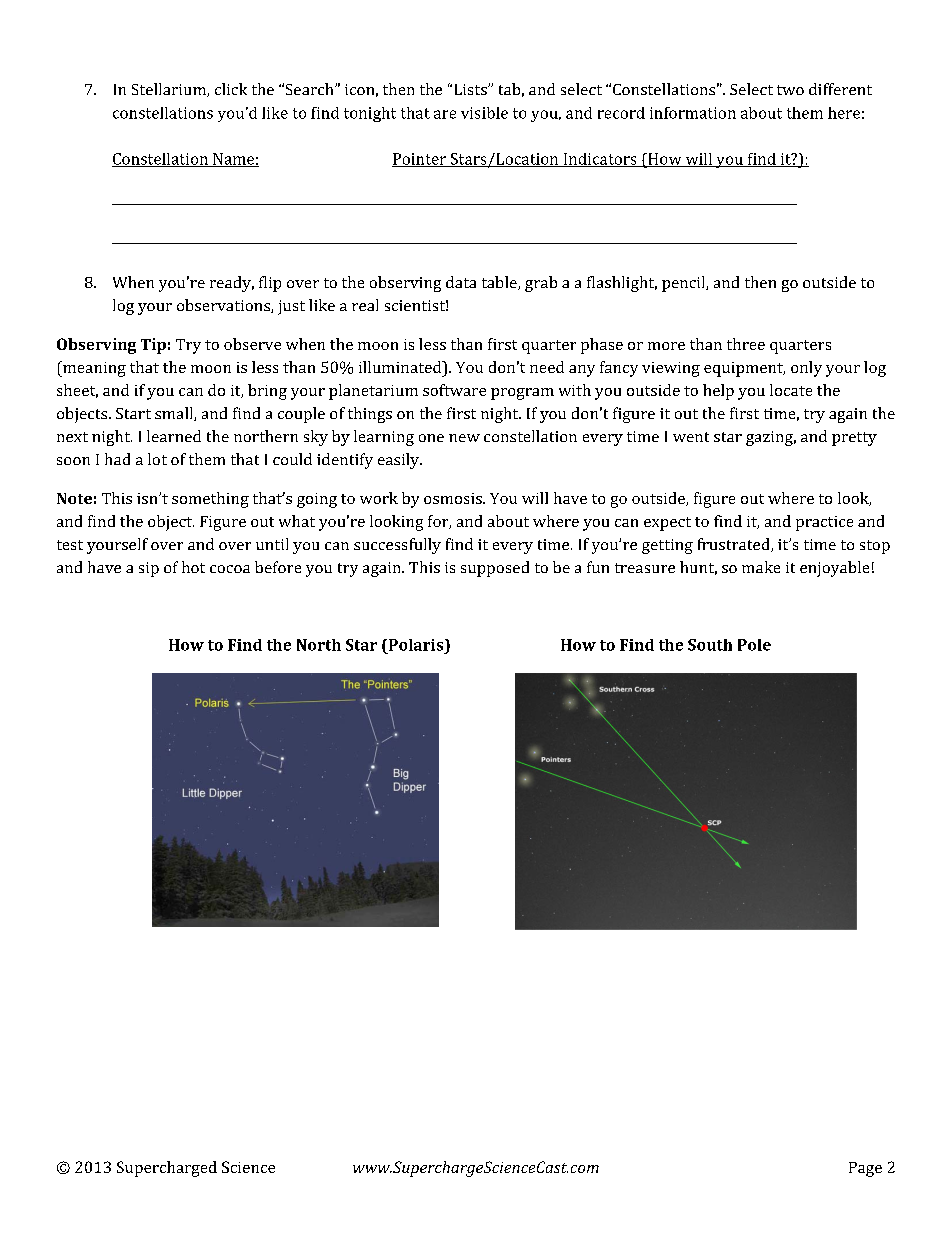  Describe the element at coordinates (231, 89) in the screenshot. I see `click` at that location.
